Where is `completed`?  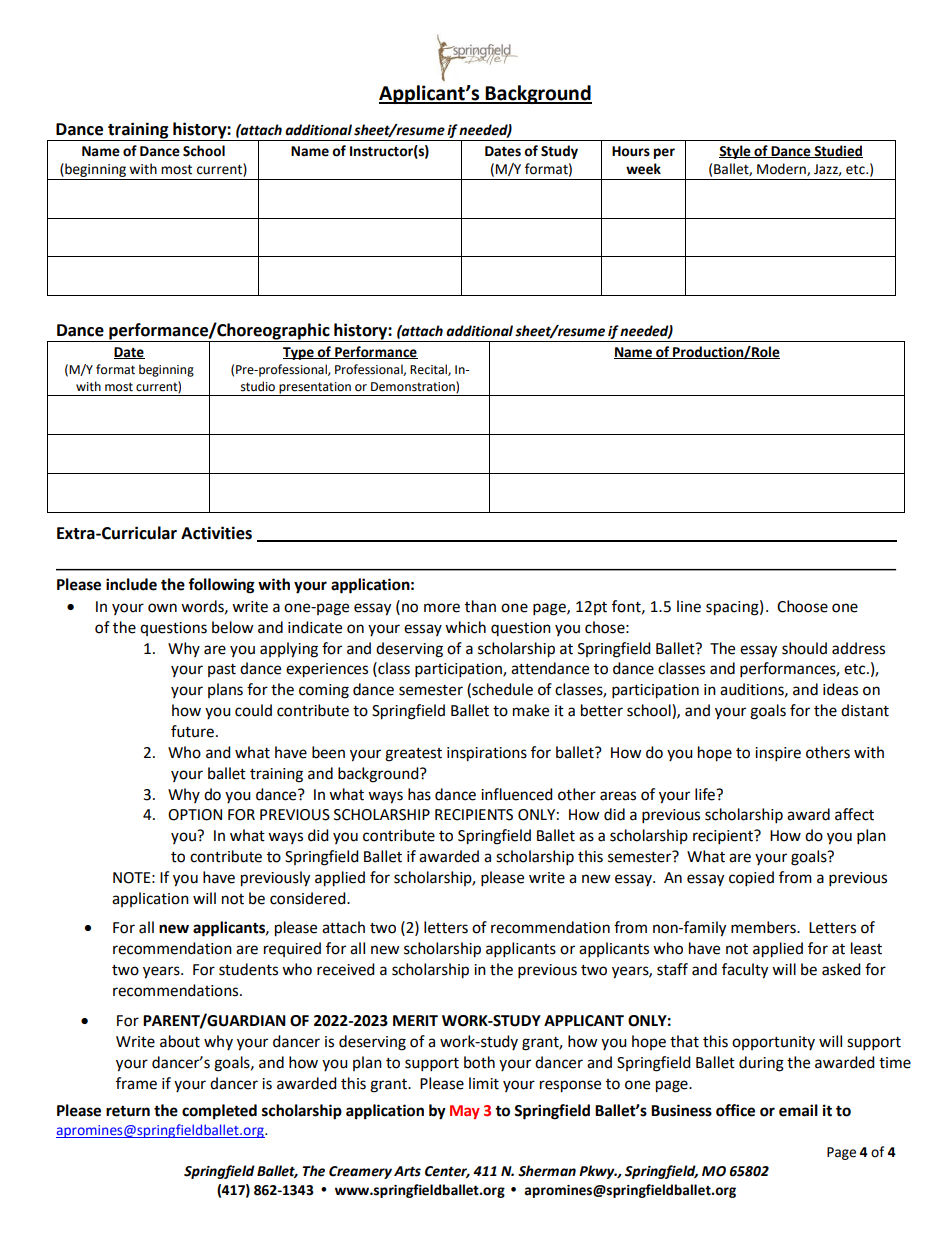 completed is located at coordinates (219, 1112).
